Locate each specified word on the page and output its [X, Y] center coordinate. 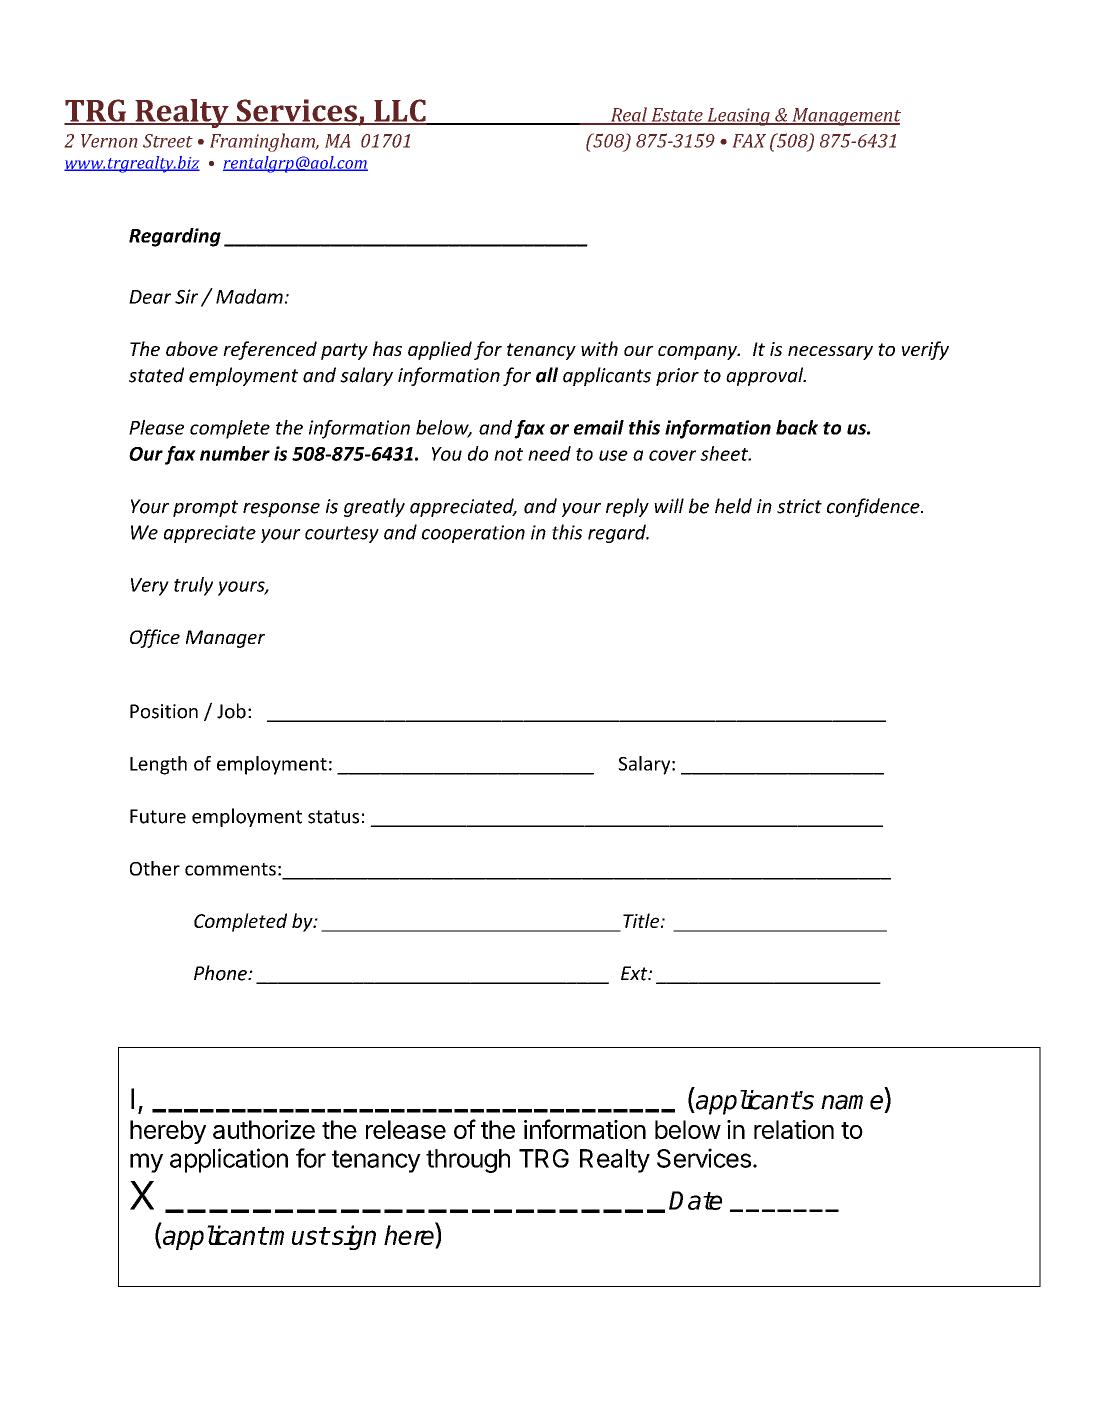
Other [155, 868]
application [229, 1160]
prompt [205, 508]
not [508, 454]
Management [845, 117]
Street [168, 141]
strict [799, 506]
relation [794, 1129]
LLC [400, 111]
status [333, 817]
